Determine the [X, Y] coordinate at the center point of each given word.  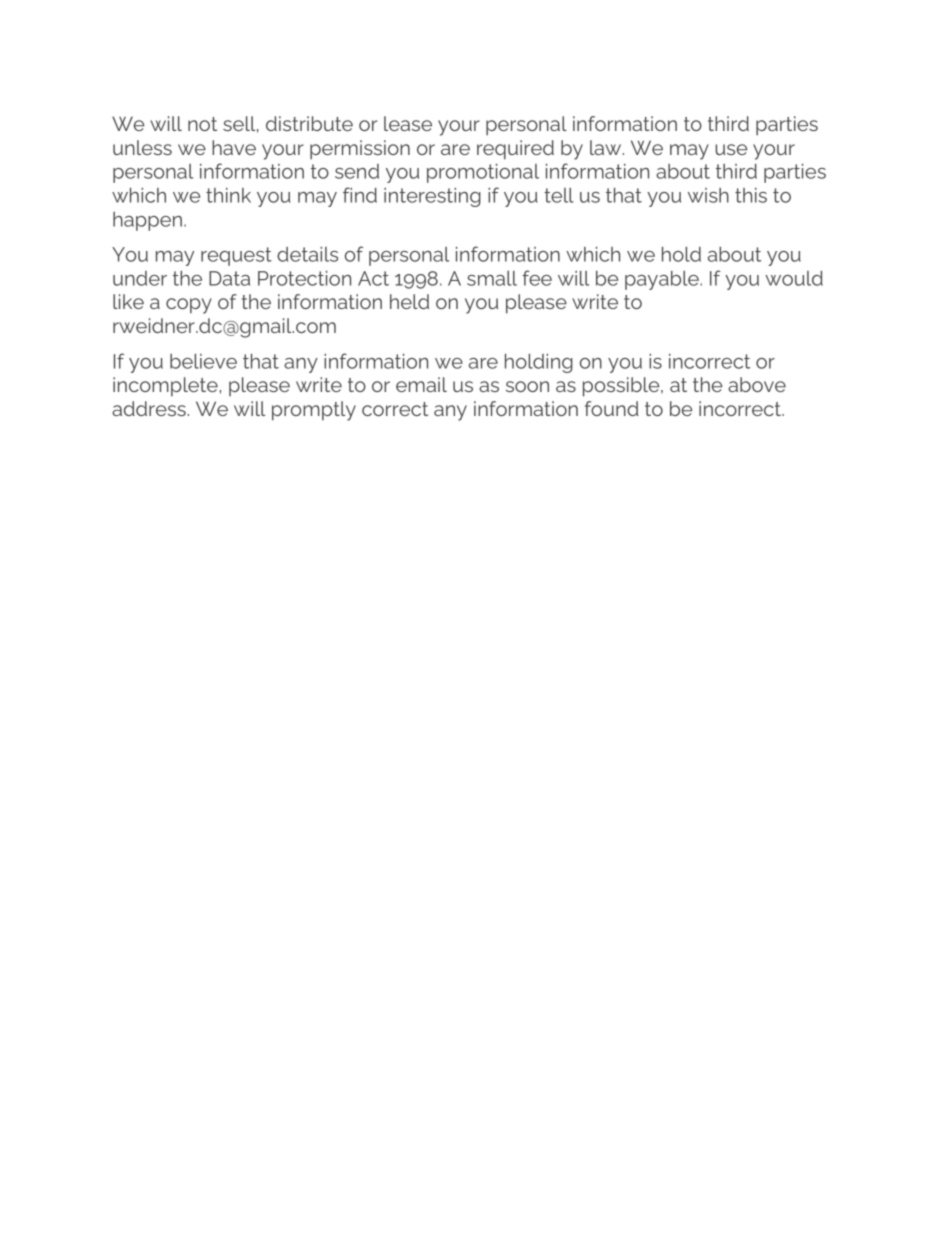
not [202, 124]
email [421, 384]
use [731, 149]
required [515, 150]
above [757, 384]
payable [663, 280]
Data [229, 278]
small [492, 278]
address [149, 408]
